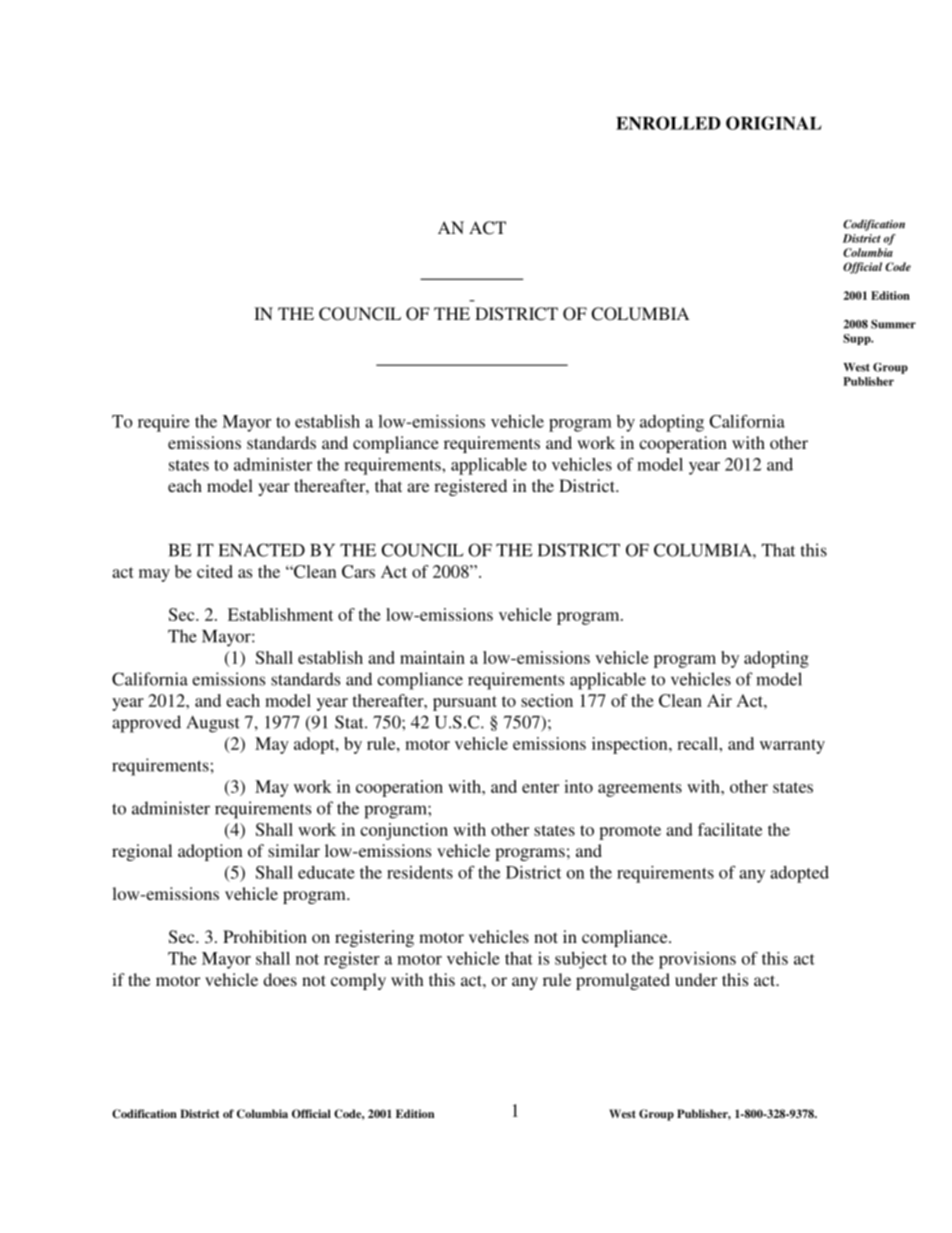 The height and width of the page is (1233, 952). Describe the element at coordinates (358, 571) in the page. I see `Cars` at that location.
